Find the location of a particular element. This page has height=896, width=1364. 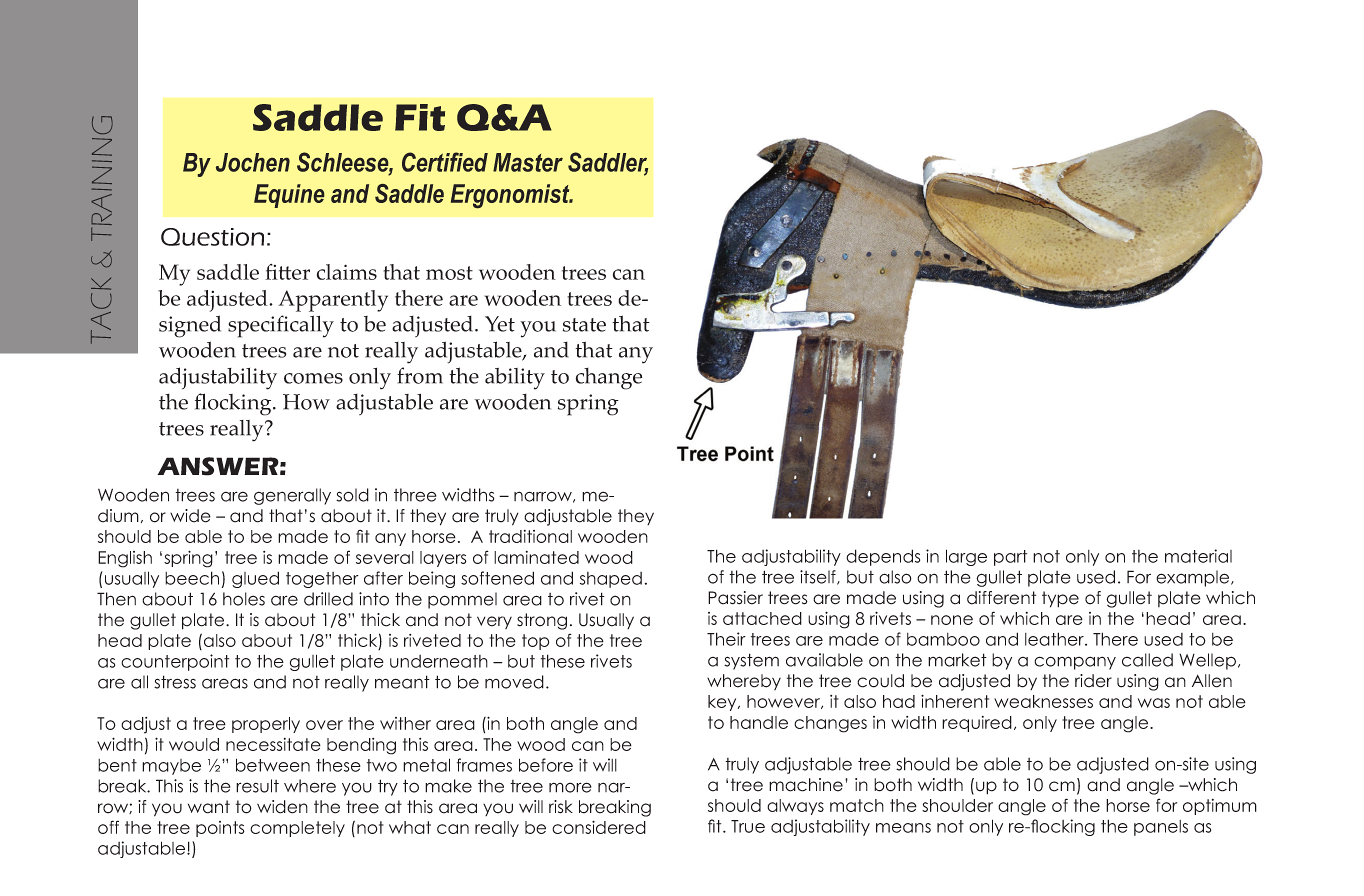

counterpoint is located at coordinates (175, 662).
